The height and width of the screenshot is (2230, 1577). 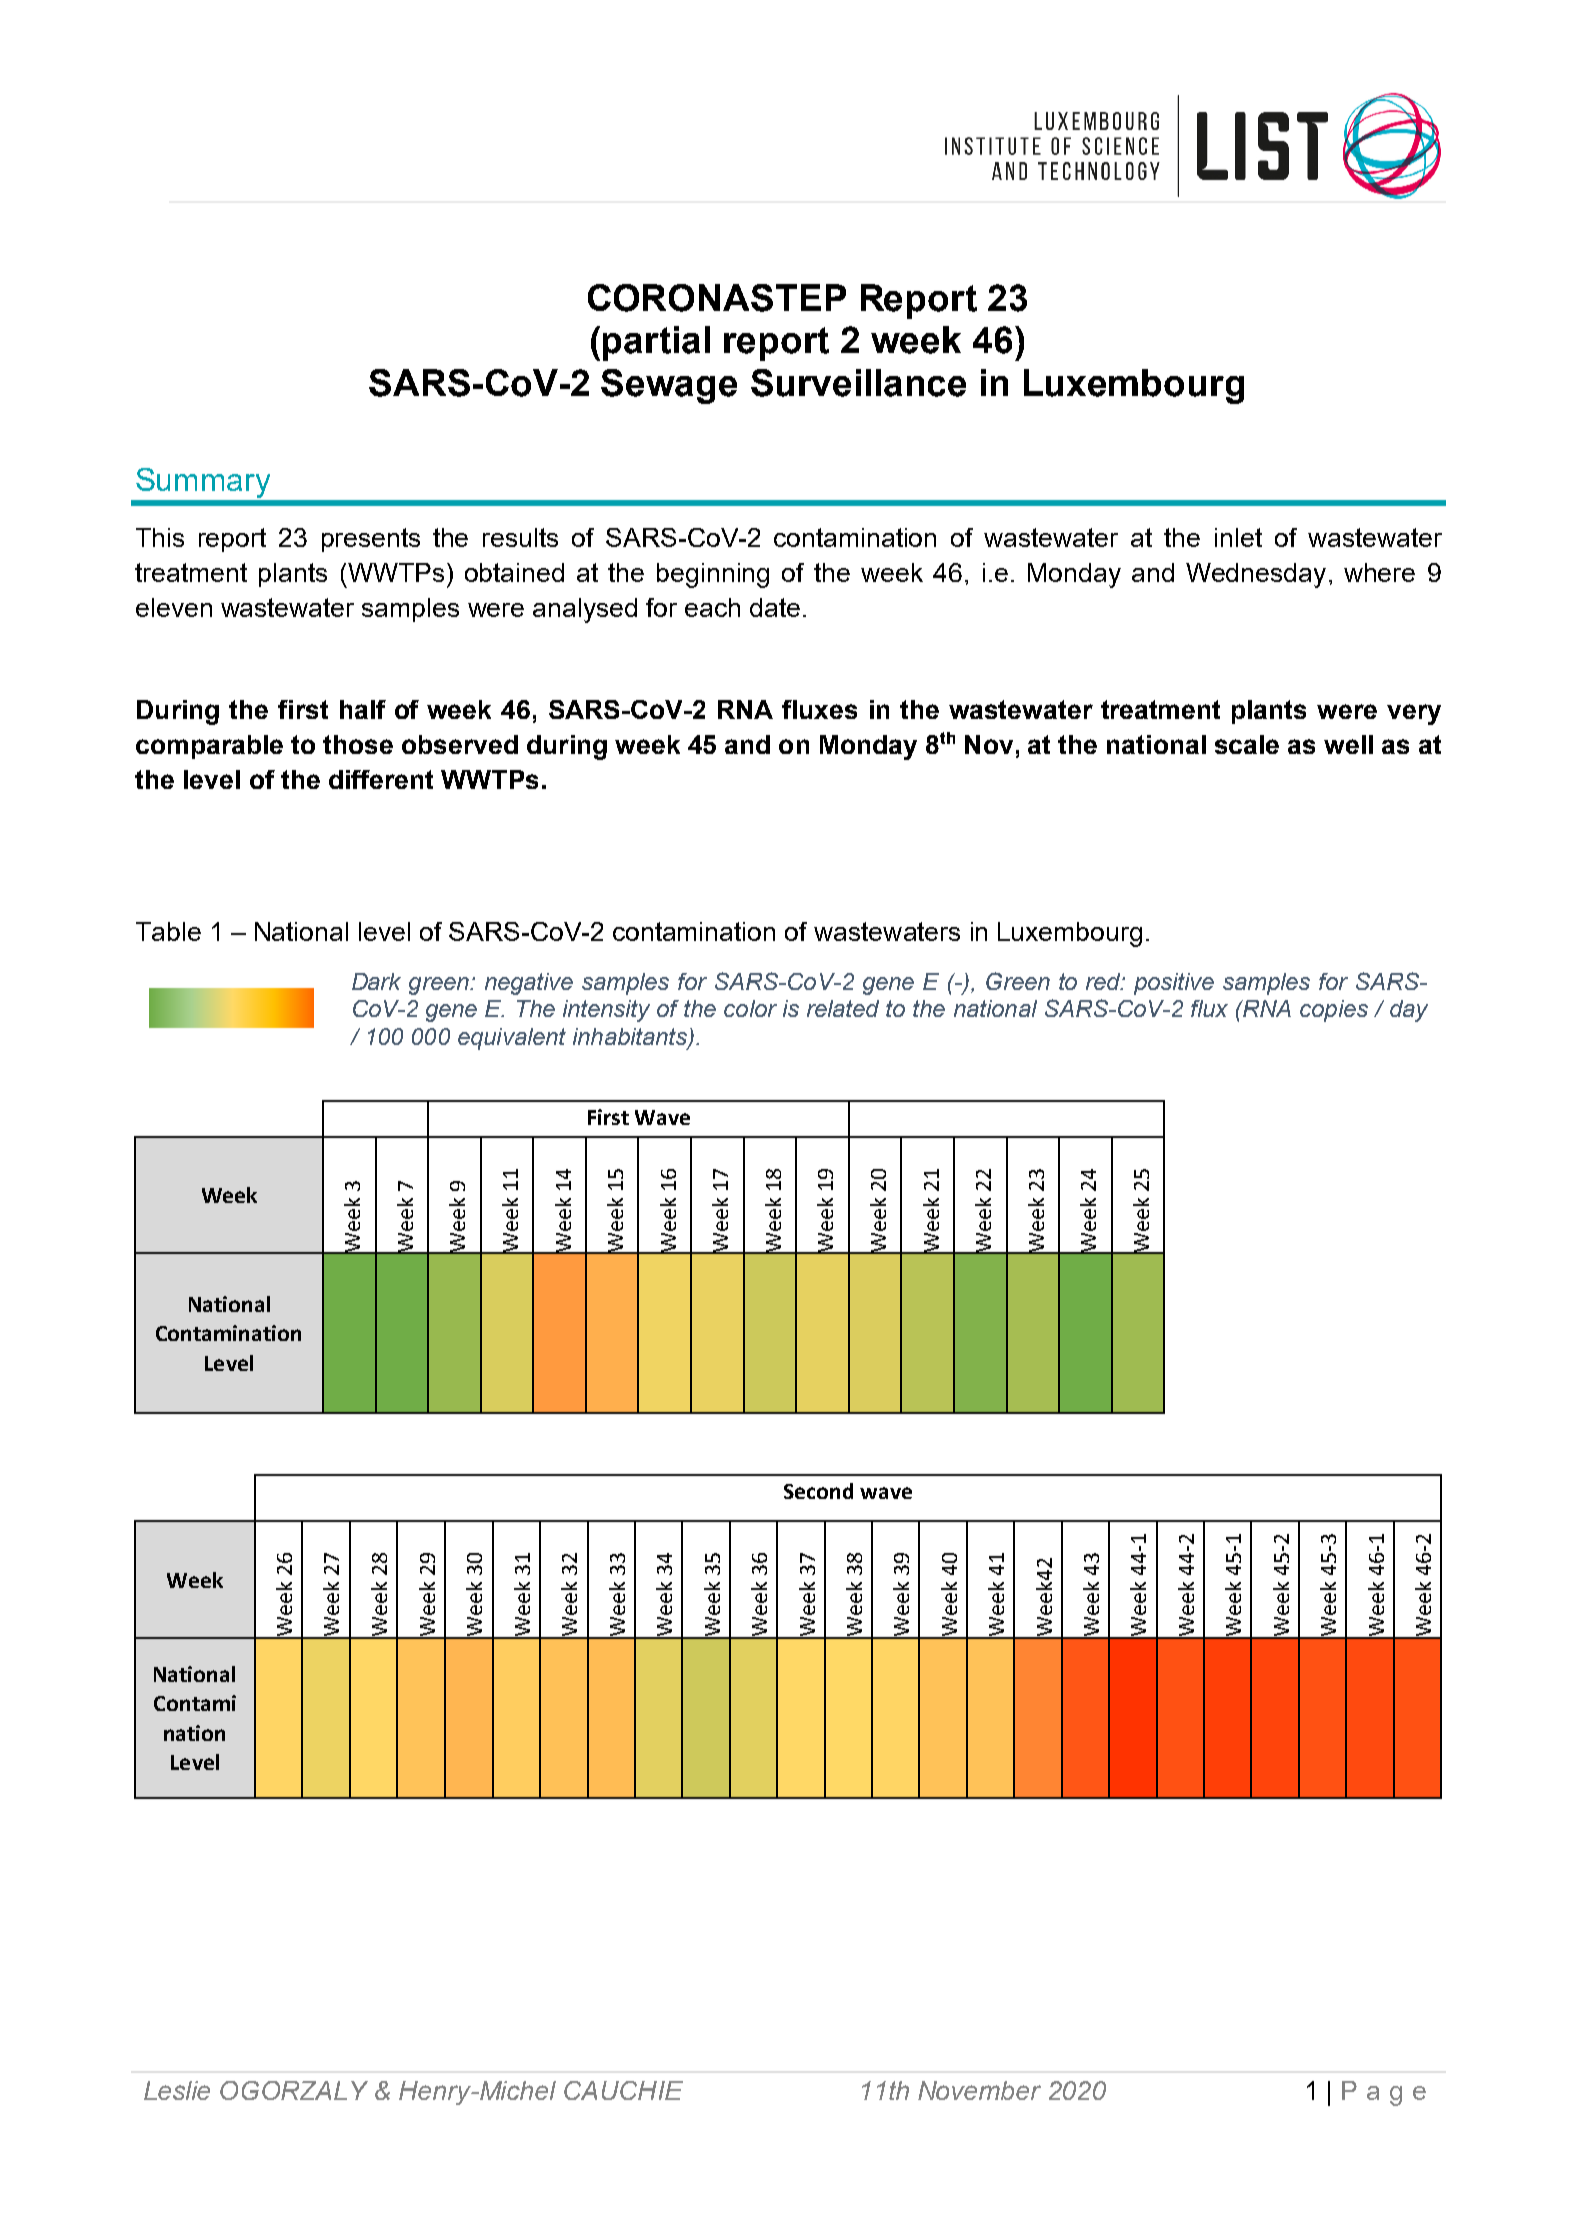 I want to click on positive, so click(x=1174, y=984).
